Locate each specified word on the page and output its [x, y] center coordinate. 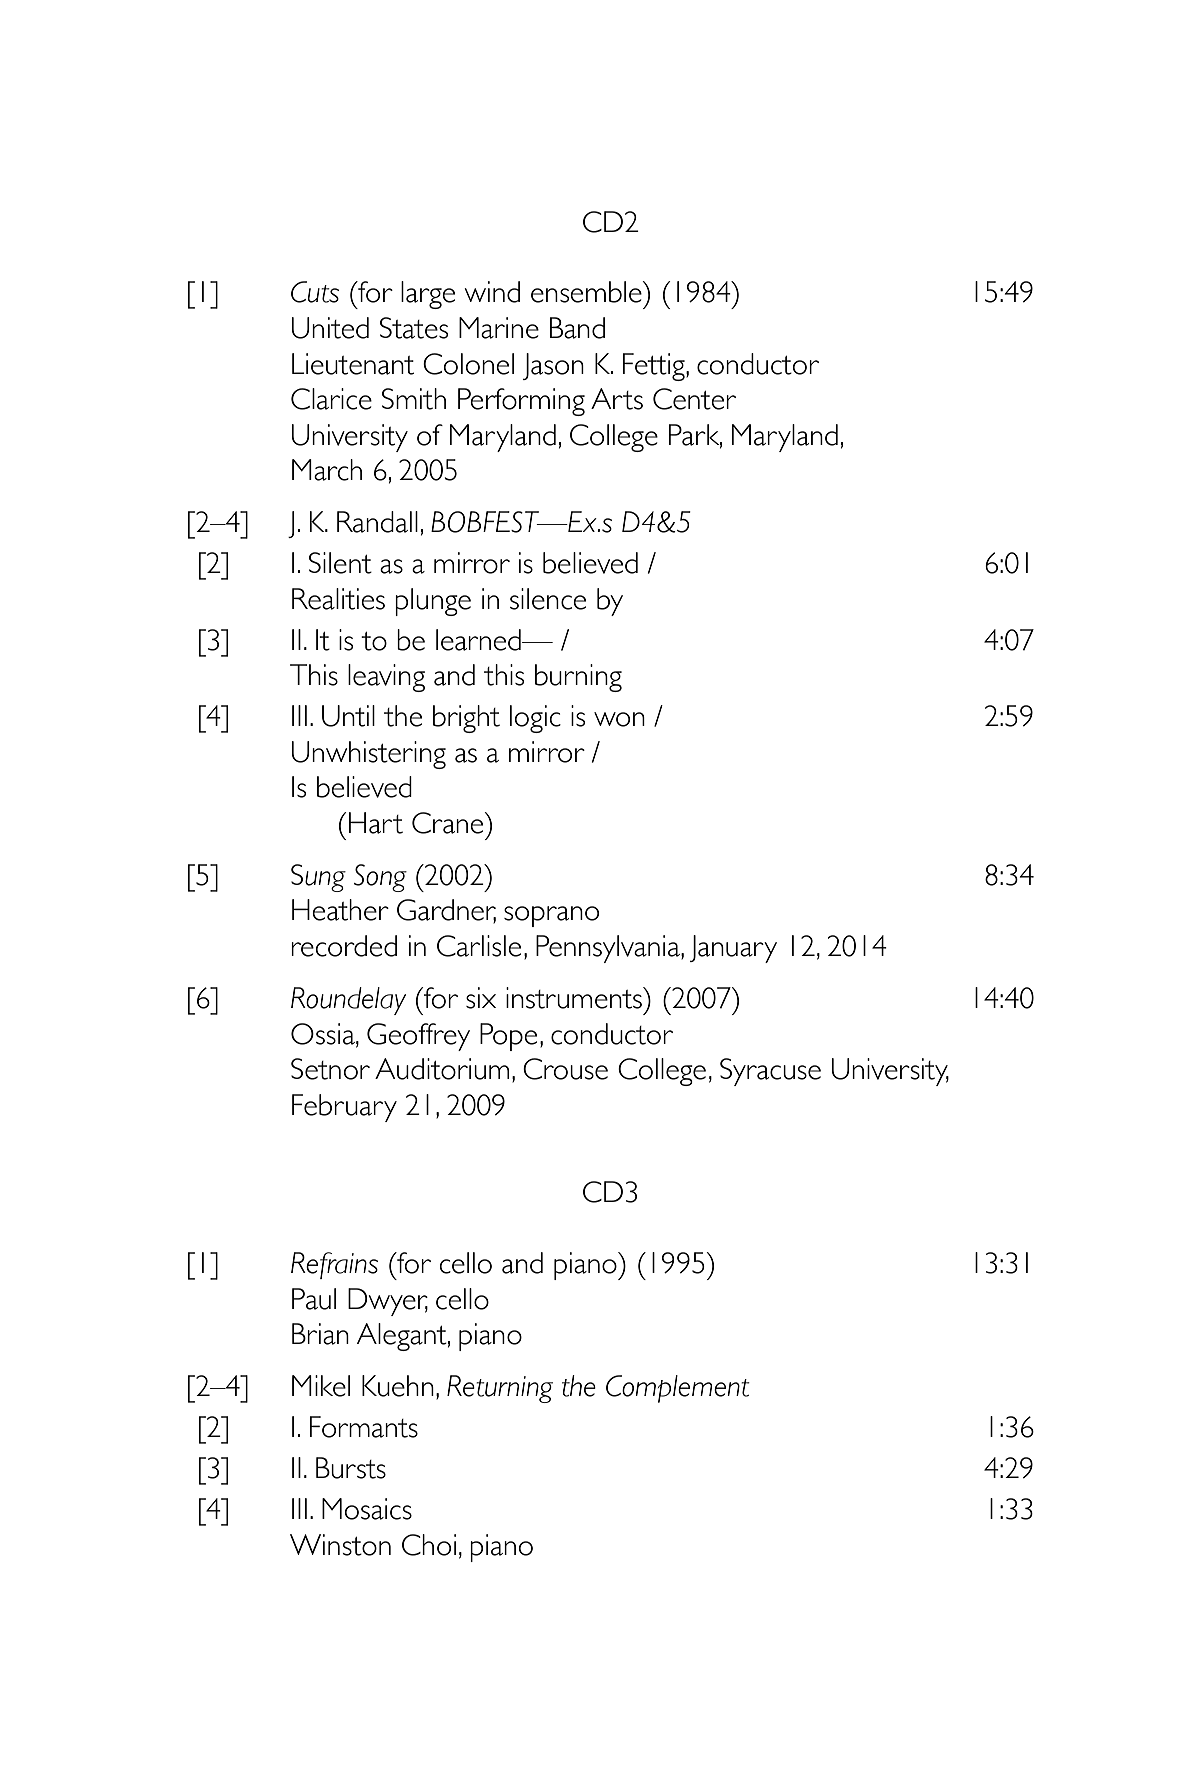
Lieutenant [353, 364]
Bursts [351, 1468]
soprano [551, 916]
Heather [340, 910]
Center [694, 399]
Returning [500, 1389]
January [733, 949]
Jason [553, 366]
